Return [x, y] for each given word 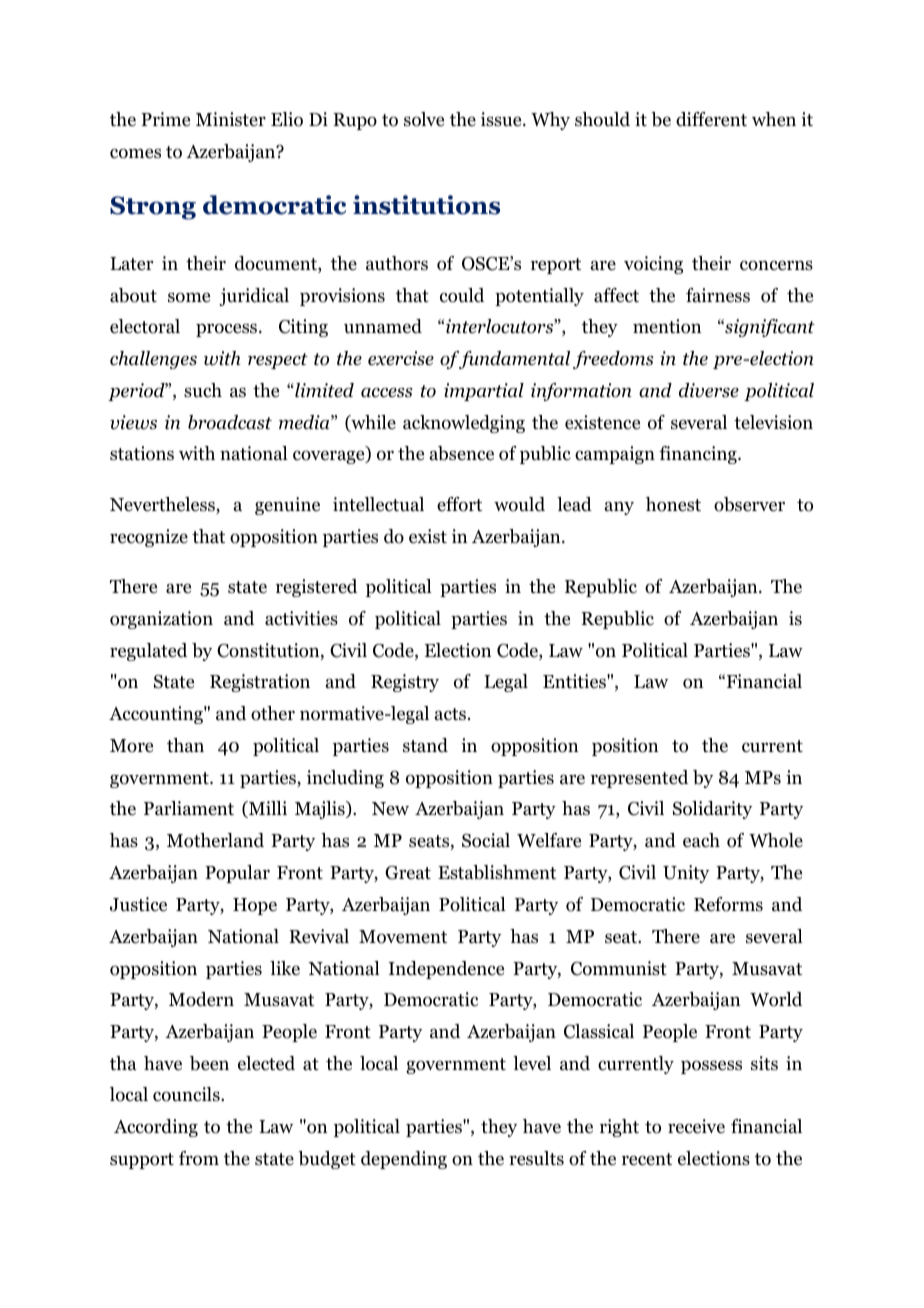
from [199, 1158]
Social [486, 840]
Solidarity [712, 810]
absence [462, 453]
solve [424, 119]
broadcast [230, 422]
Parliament [189, 808]
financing [699, 455]
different [711, 119]
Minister [231, 119]
